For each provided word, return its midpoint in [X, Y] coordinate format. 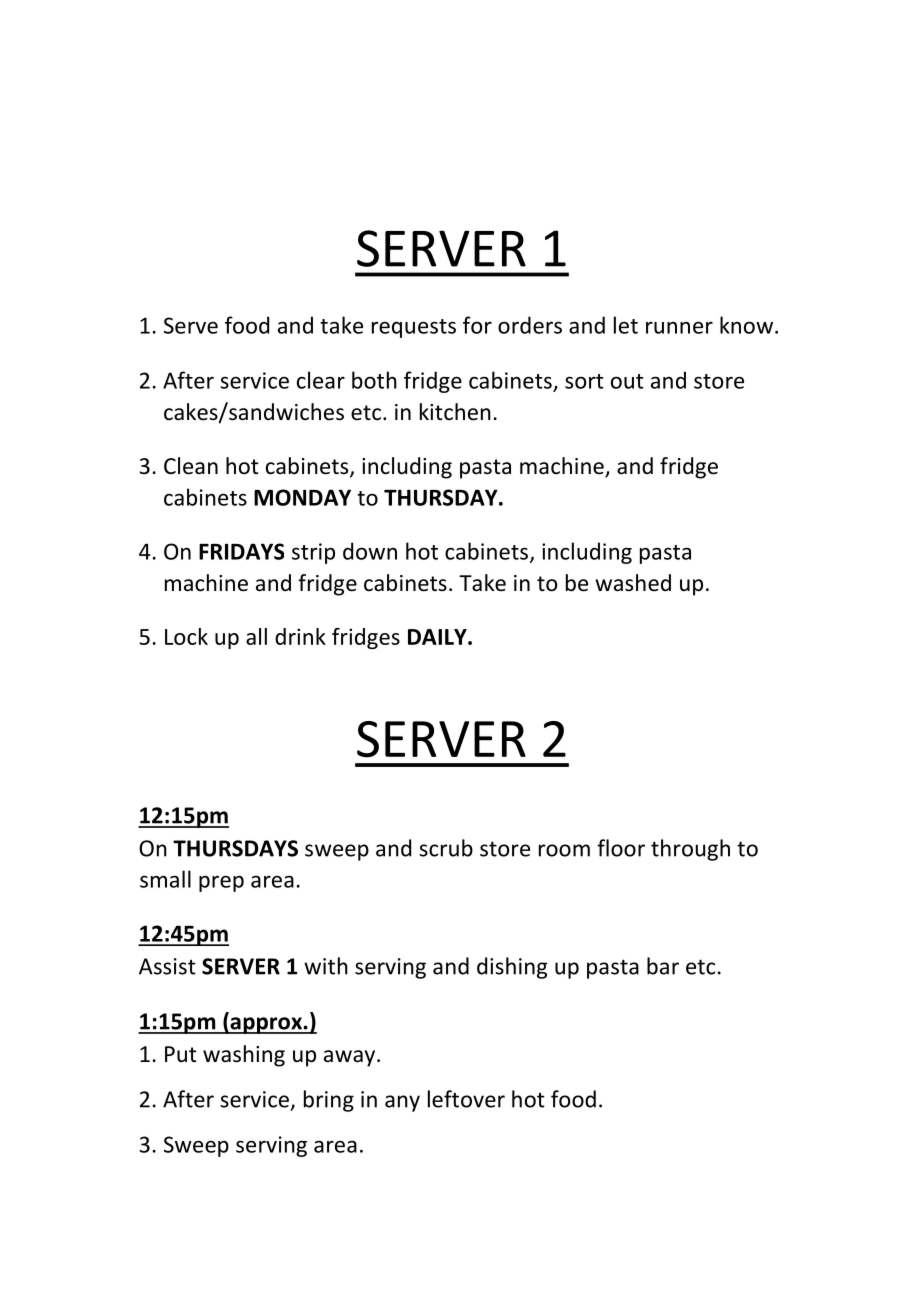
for [477, 325]
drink [300, 636]
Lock [186, 636]
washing [244, 1056]
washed [633, 583]
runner [679, 327]
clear [321, 380]
